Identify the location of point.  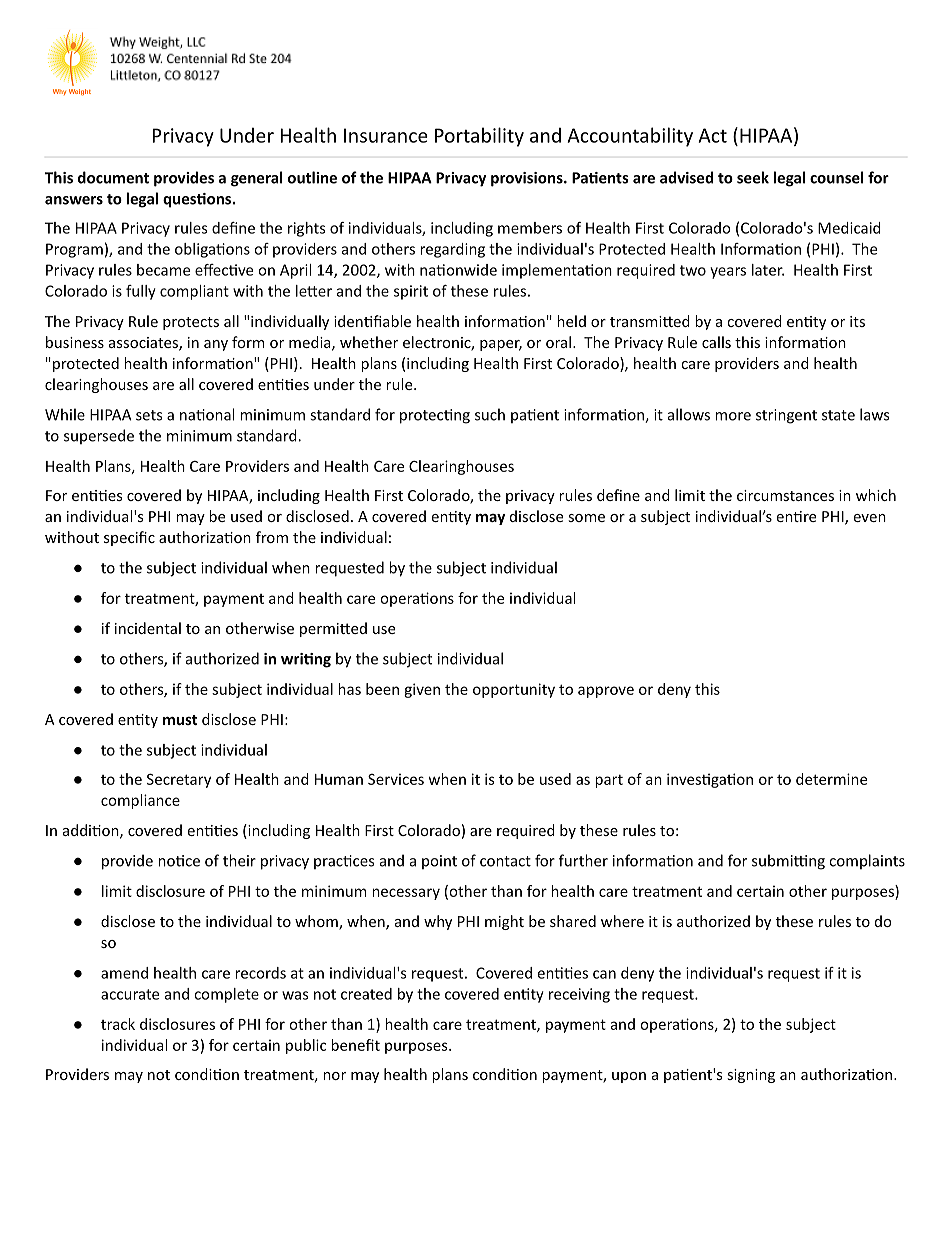
(439, 862).
